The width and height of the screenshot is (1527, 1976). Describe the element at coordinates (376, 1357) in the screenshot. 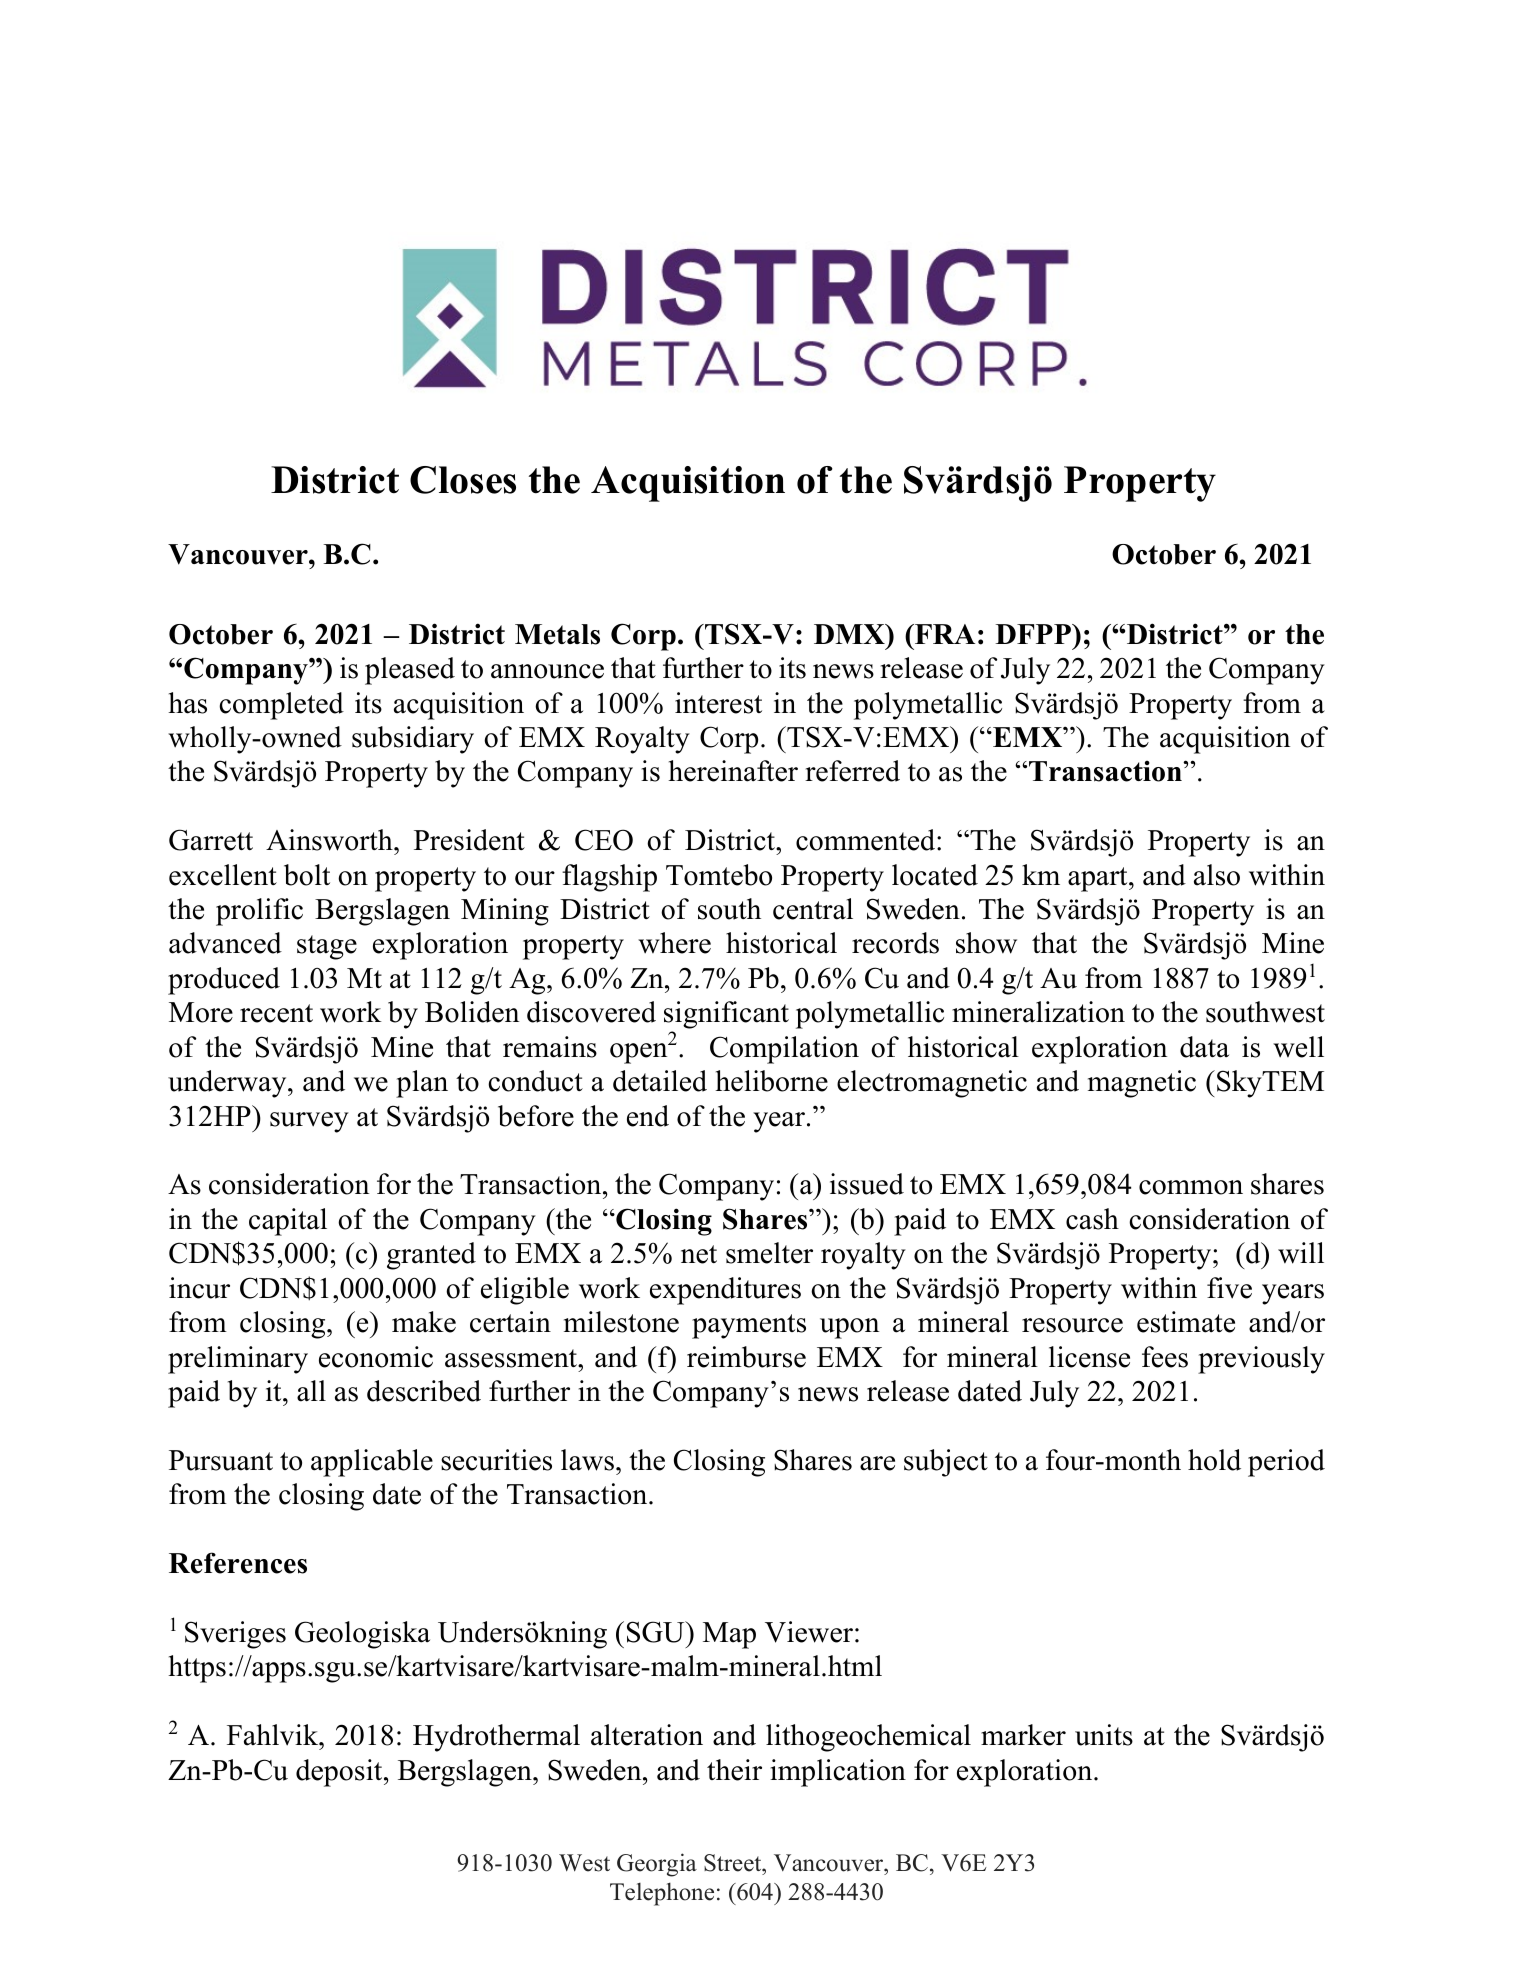

I see `economic` at that location.
